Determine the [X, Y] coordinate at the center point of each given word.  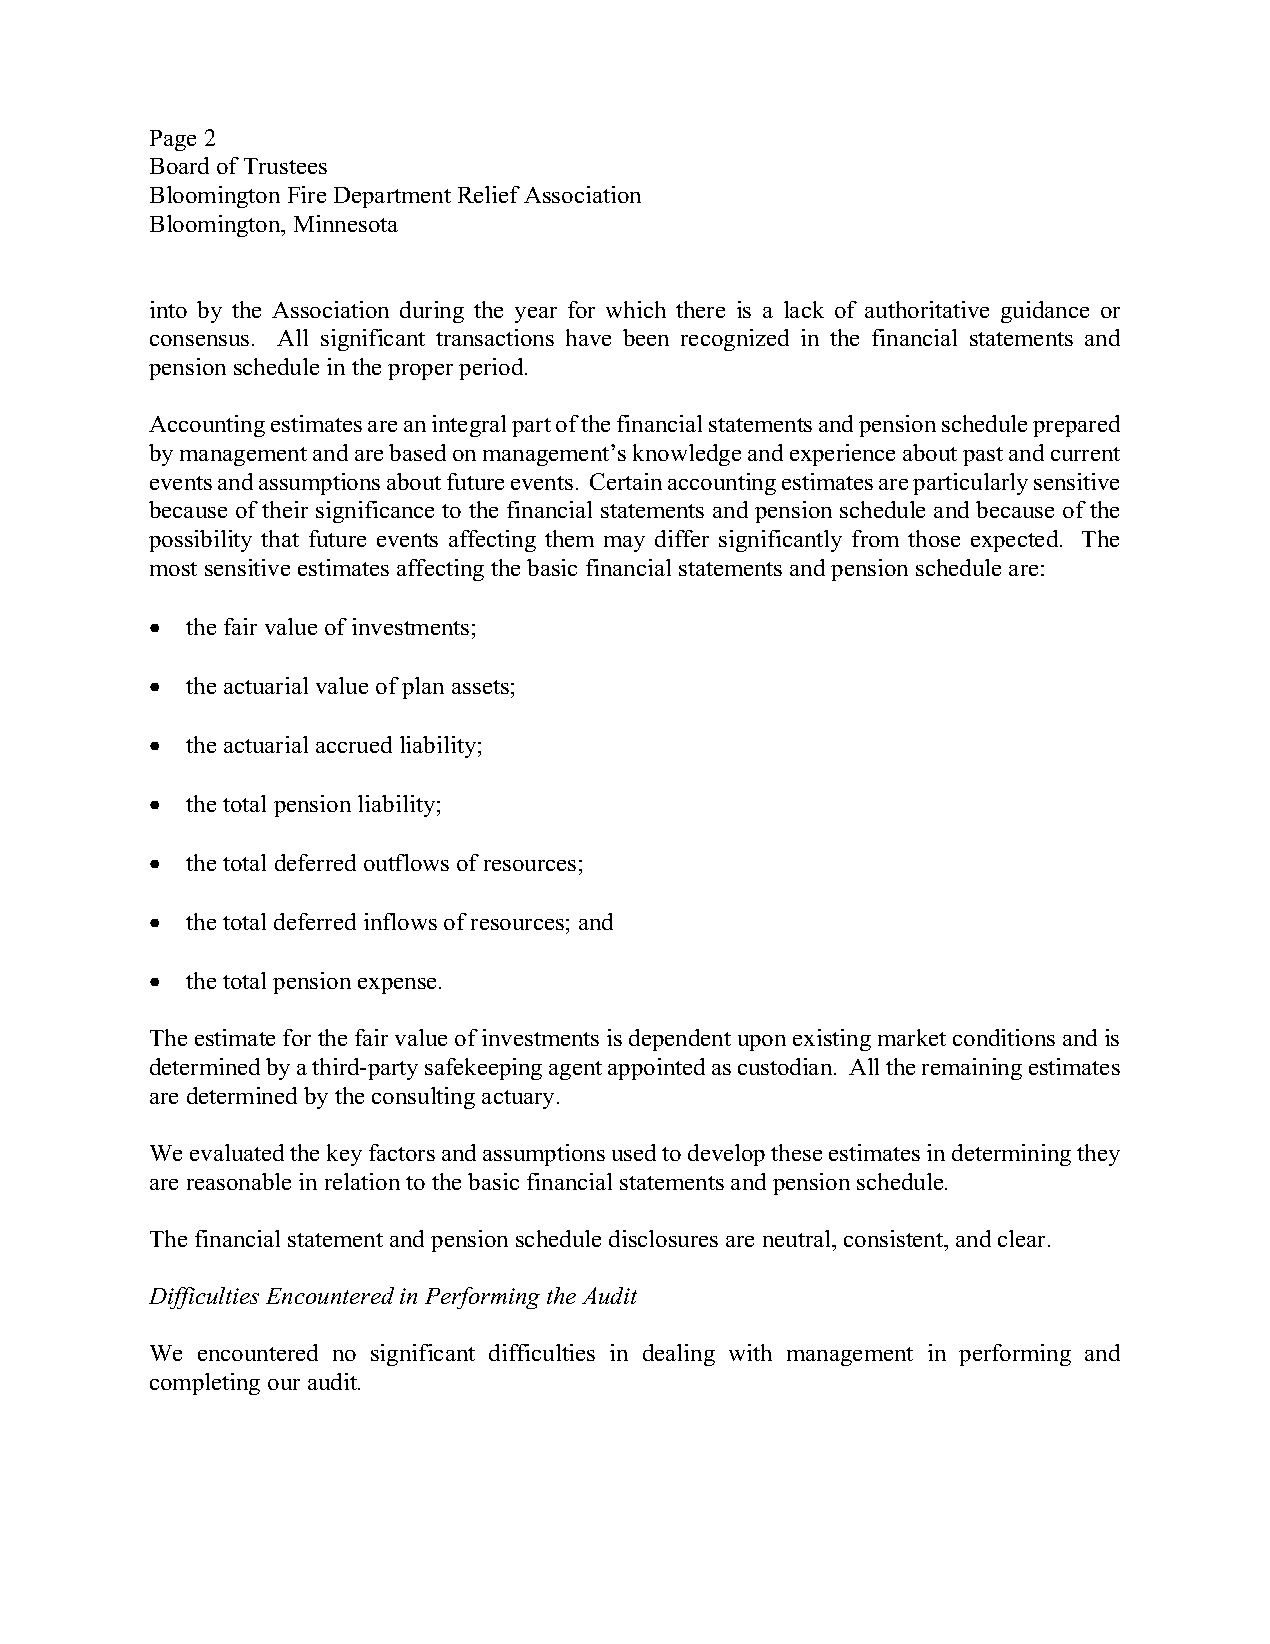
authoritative [927, 309]
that [280, 538]
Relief [489, 194]
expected [1016, 541]
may [624, 544]
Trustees [285, 166]
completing [205, 1384]
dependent [680, 1040]
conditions [1004, 1037]
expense [399, 986]
